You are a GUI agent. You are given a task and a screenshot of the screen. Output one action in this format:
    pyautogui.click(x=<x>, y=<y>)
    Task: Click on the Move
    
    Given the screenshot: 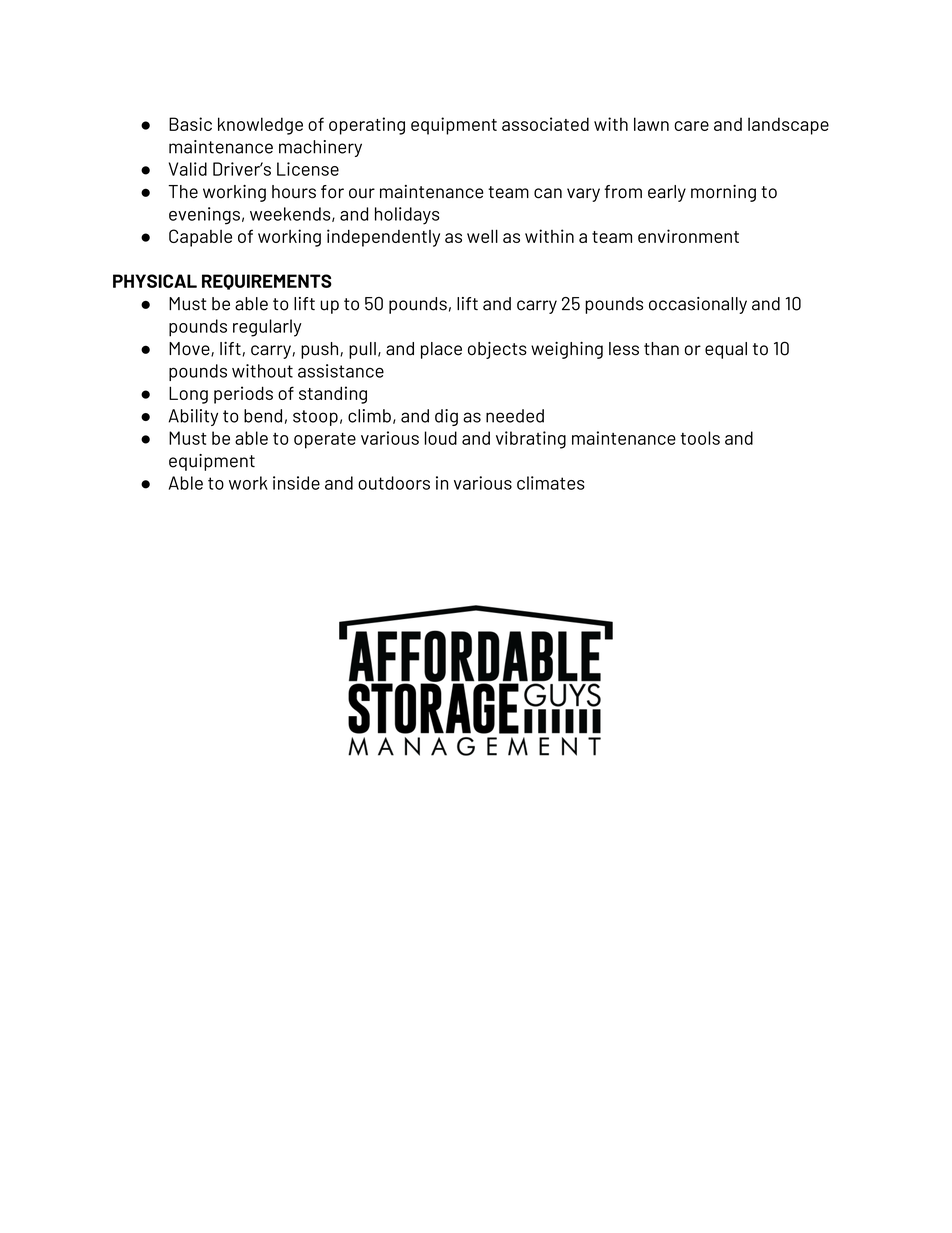 What is the action you would take?
    pyautogui.click(x=190, y=349)
